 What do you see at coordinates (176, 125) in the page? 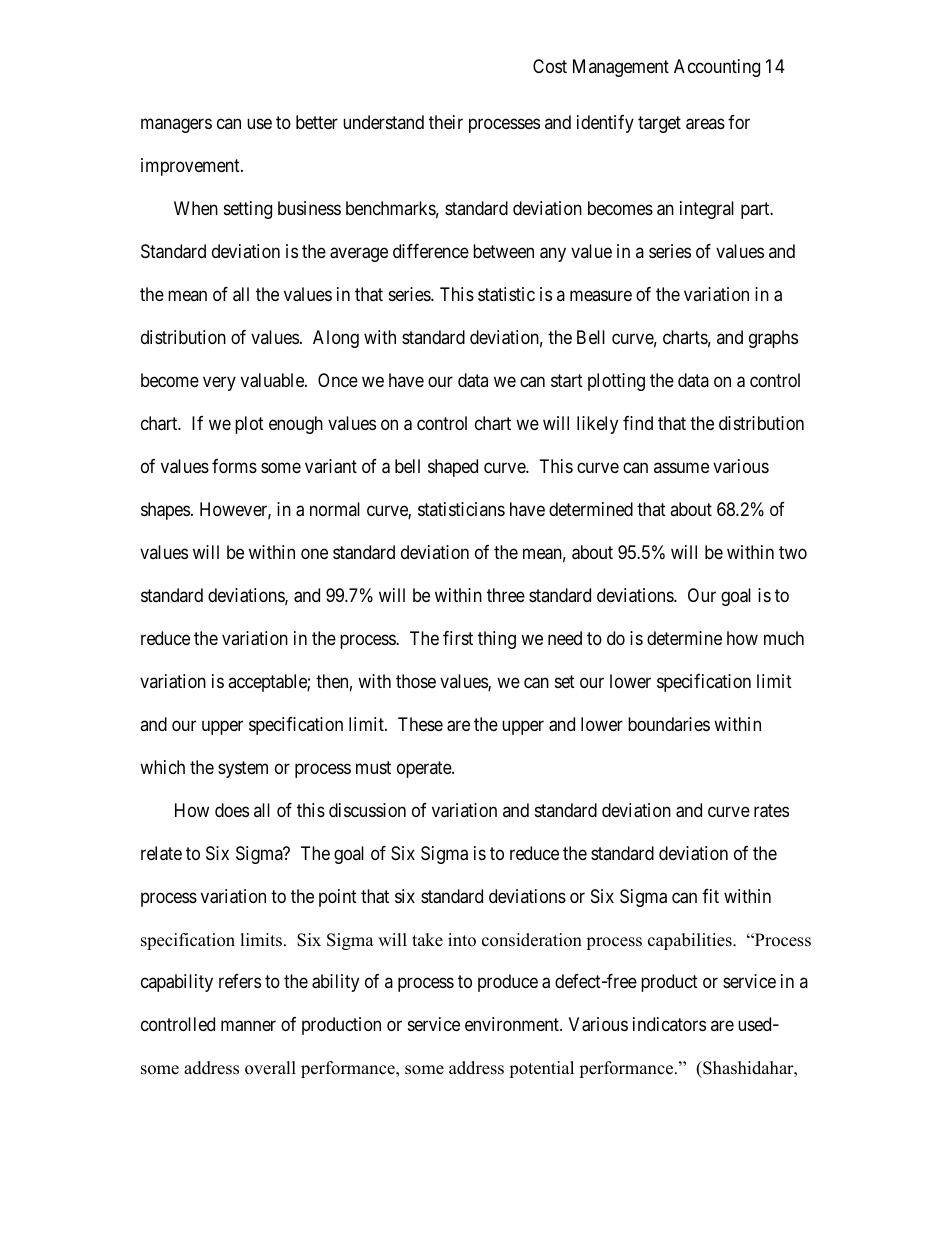
I see `managers` at bounding box center [176, 125].
